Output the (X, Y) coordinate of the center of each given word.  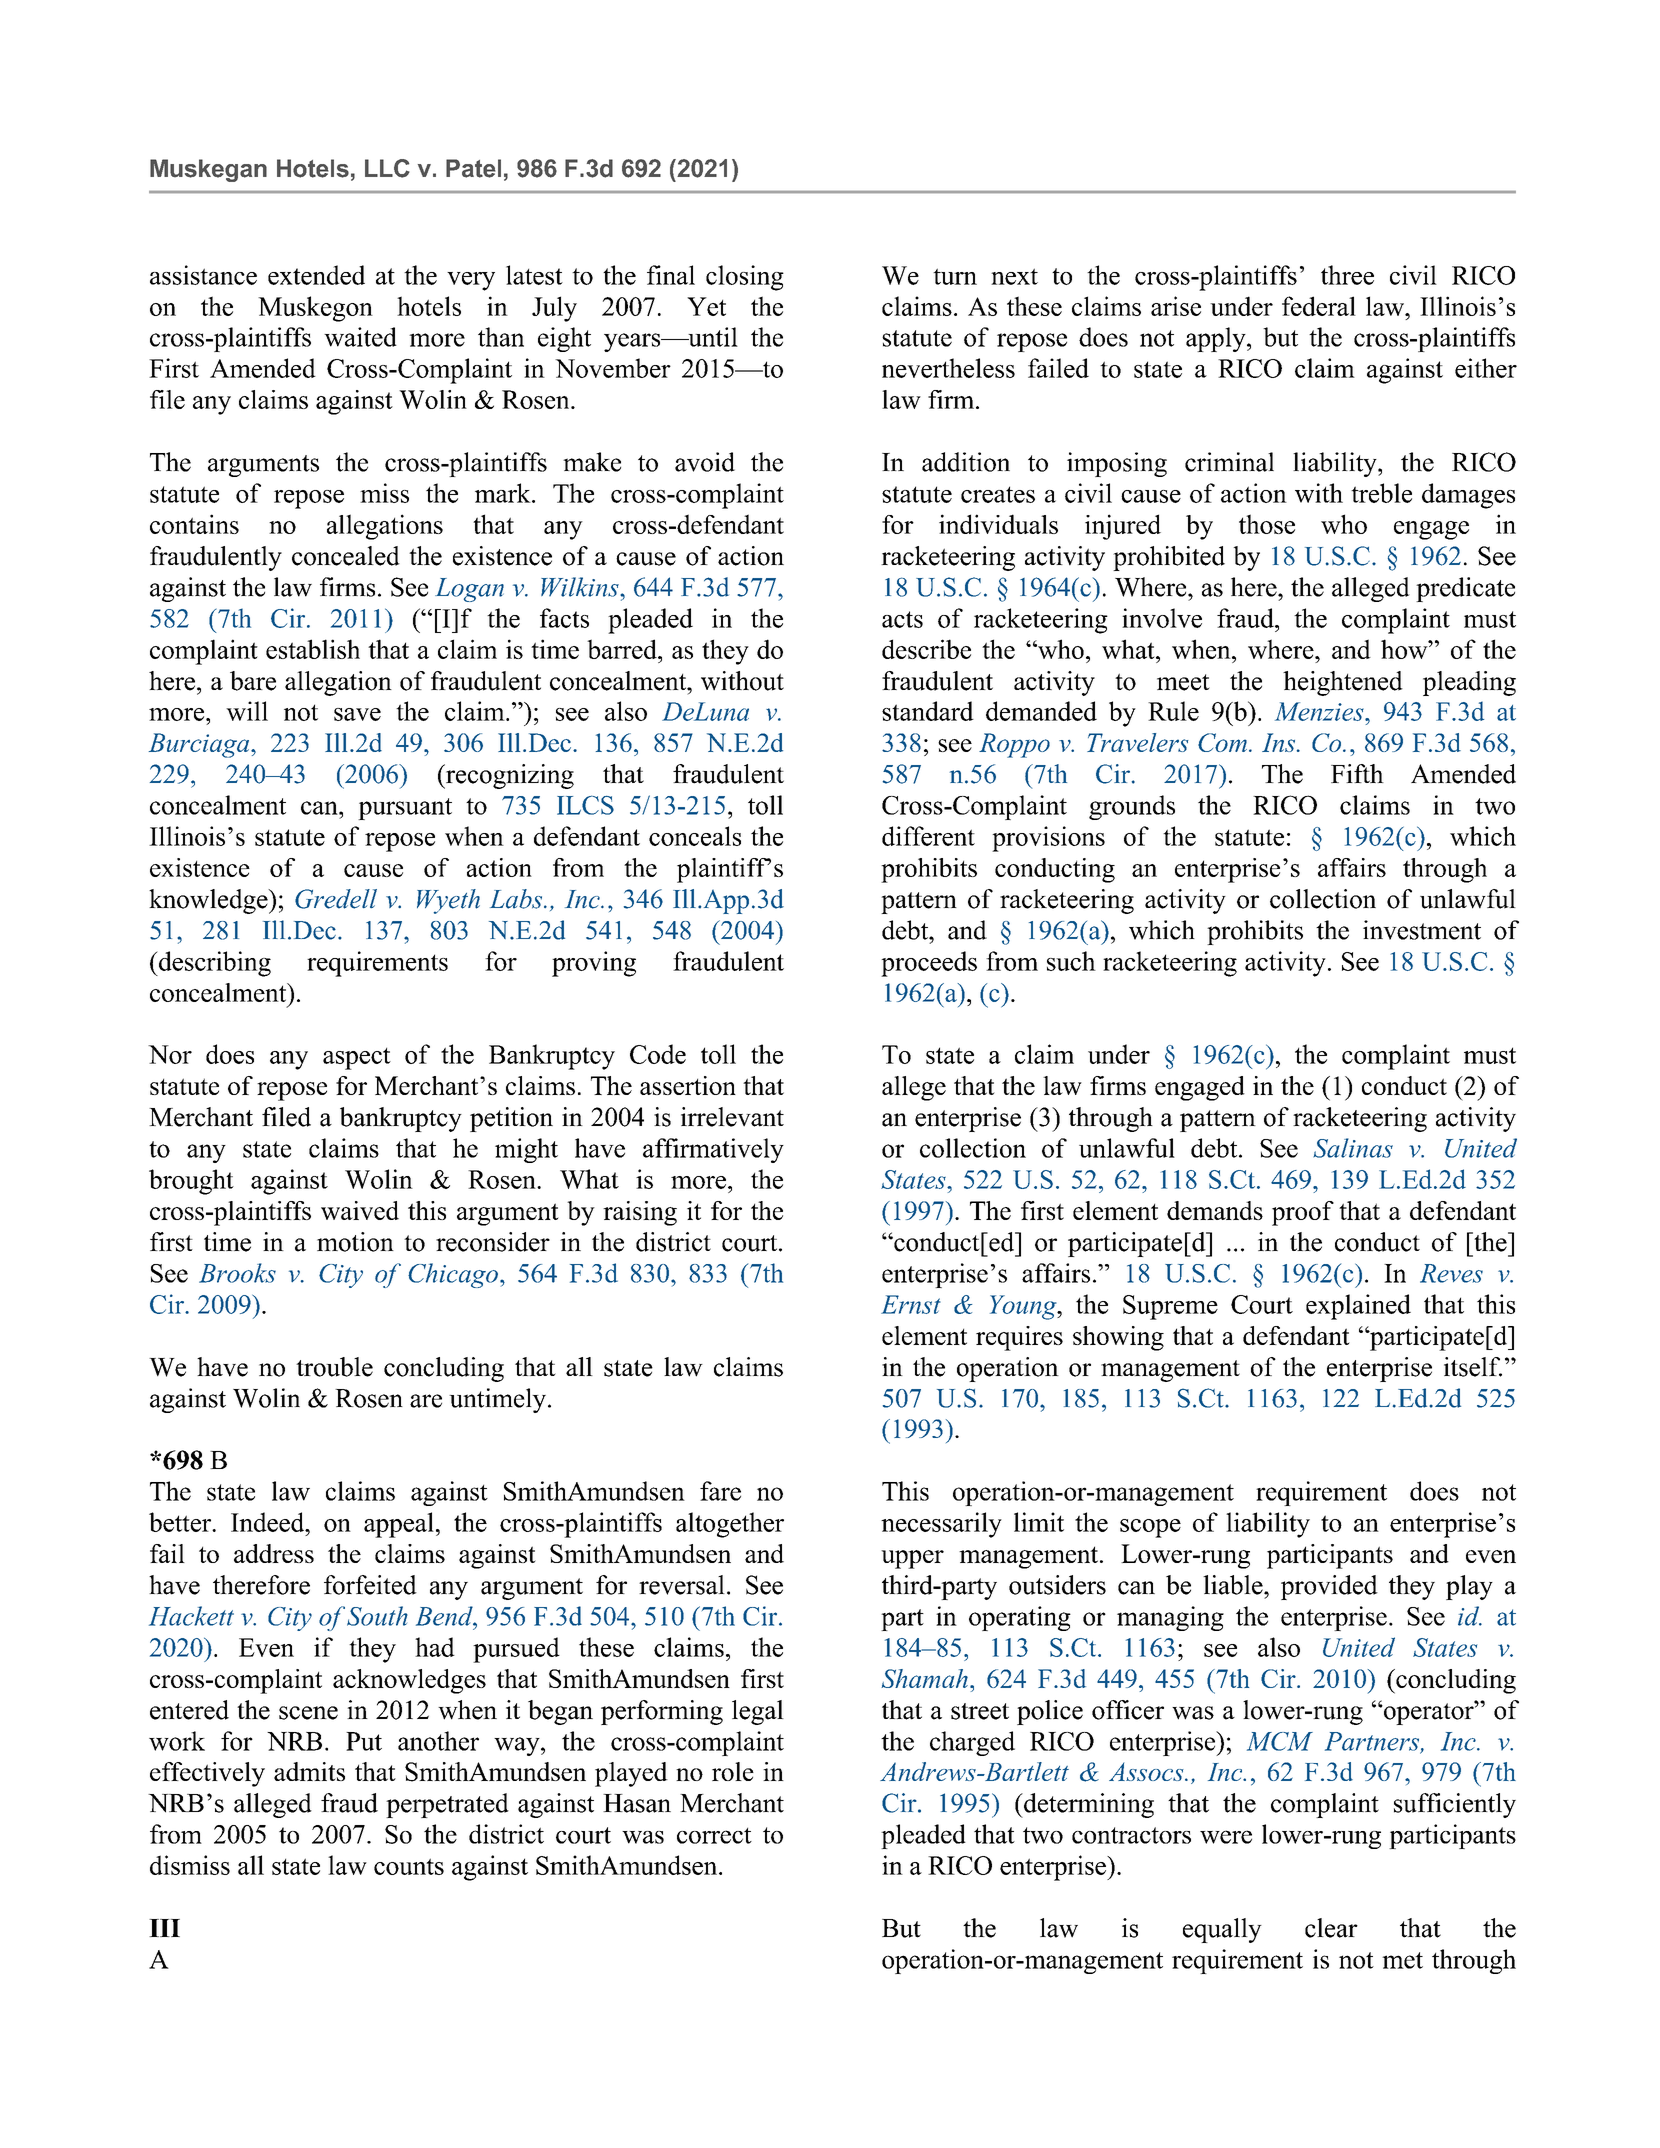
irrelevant (732, 1117)
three (1347, 275)
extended (316, 275)
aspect (357, 1059)
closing (745, 278)
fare (720, 1491)
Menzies (1320, 711)
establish (313, 649)
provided (1329, 1587)
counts (409, 1866)
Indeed (269, 1522)
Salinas (1353, 1148)
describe (926, 649)
